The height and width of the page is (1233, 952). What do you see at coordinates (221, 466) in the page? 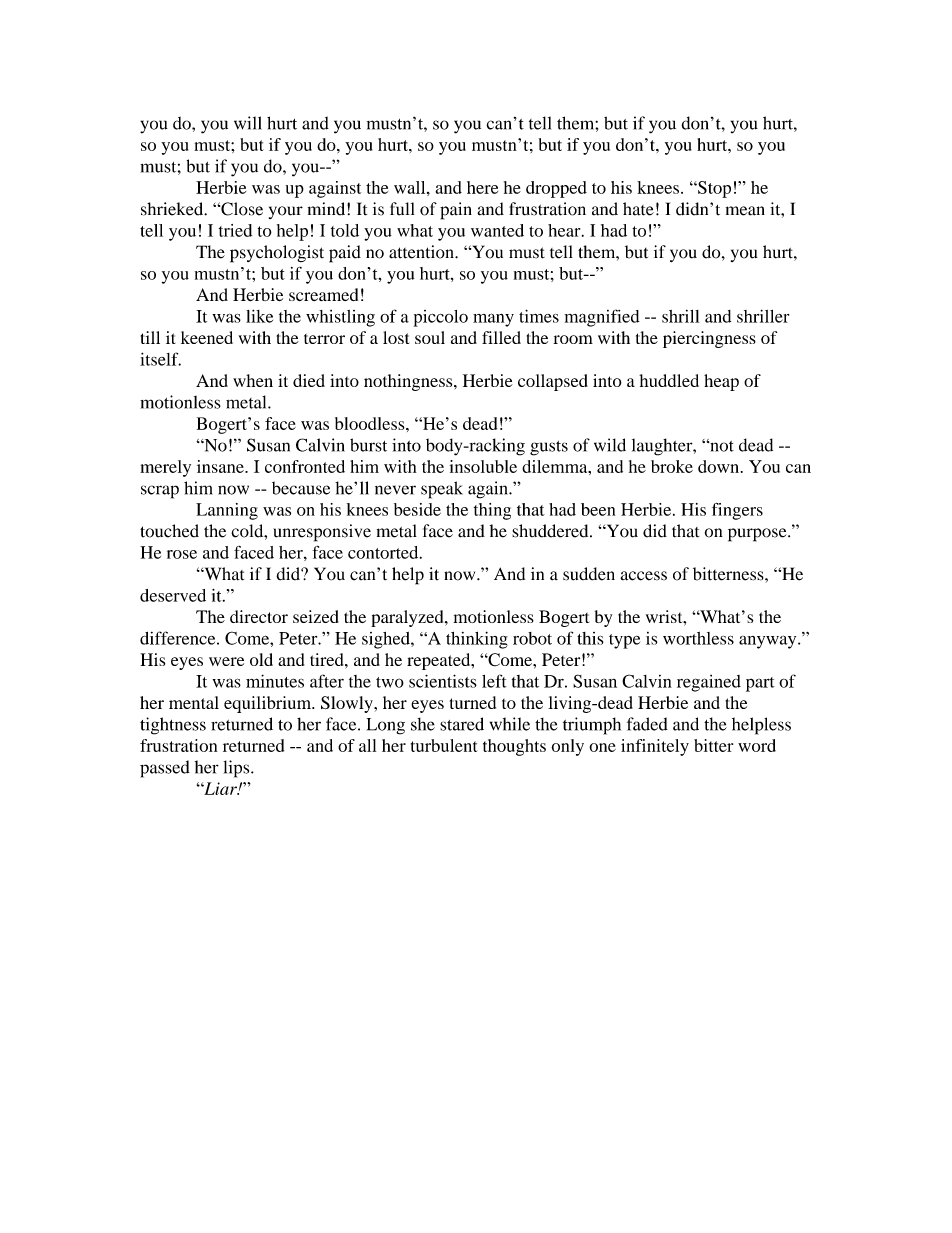
I see `insane` at bounding box center [221, 466].
